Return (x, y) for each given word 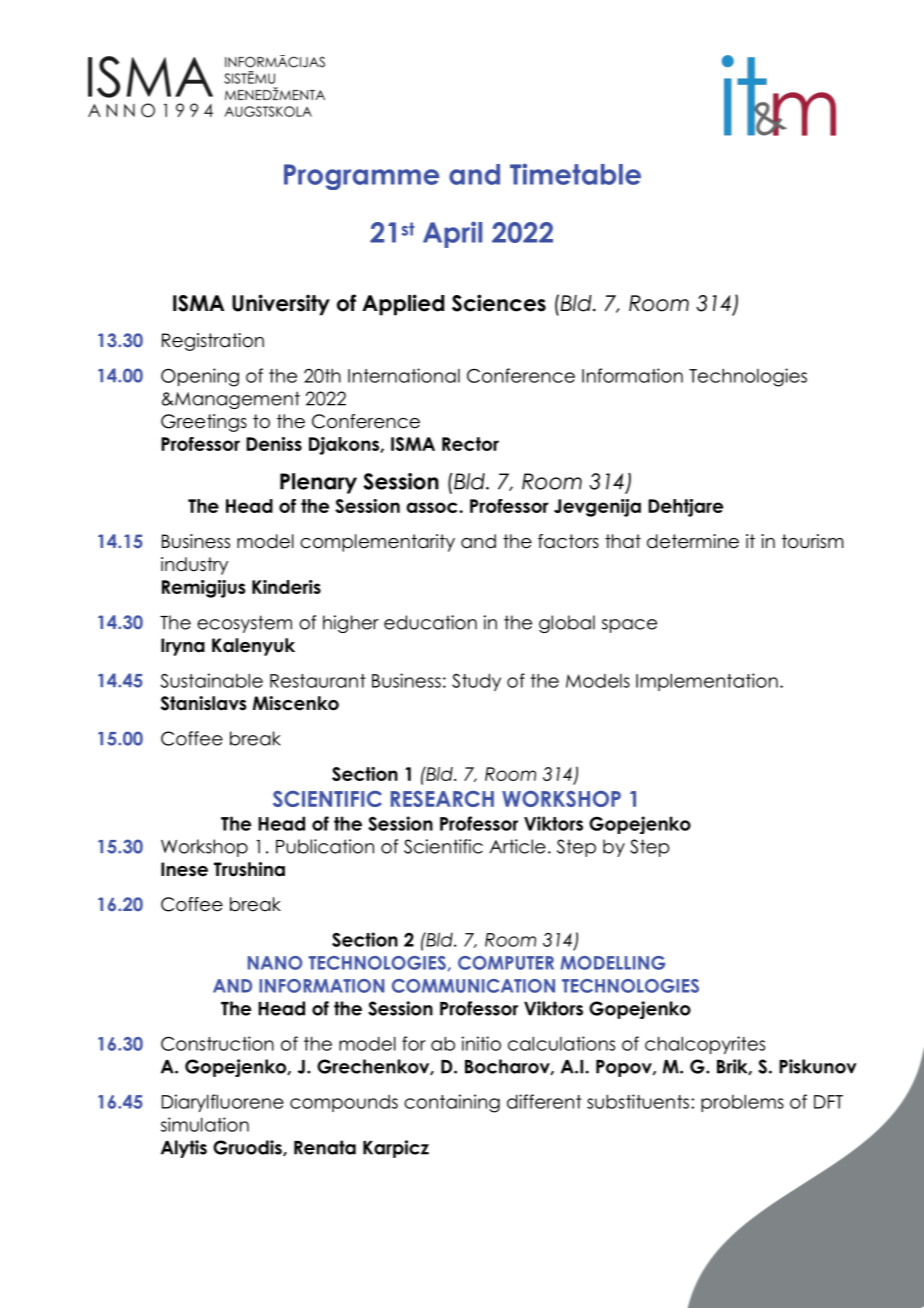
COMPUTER (506, 963)
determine (693, 541)
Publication (325, 846)
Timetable (575, 174)
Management (236, 400)
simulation (205, 1124)
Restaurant (318, 681)
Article (517, 846)
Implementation (707, 682)
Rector (470, 444)
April (452, 234)
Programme (361, 177)
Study (476, 682)
